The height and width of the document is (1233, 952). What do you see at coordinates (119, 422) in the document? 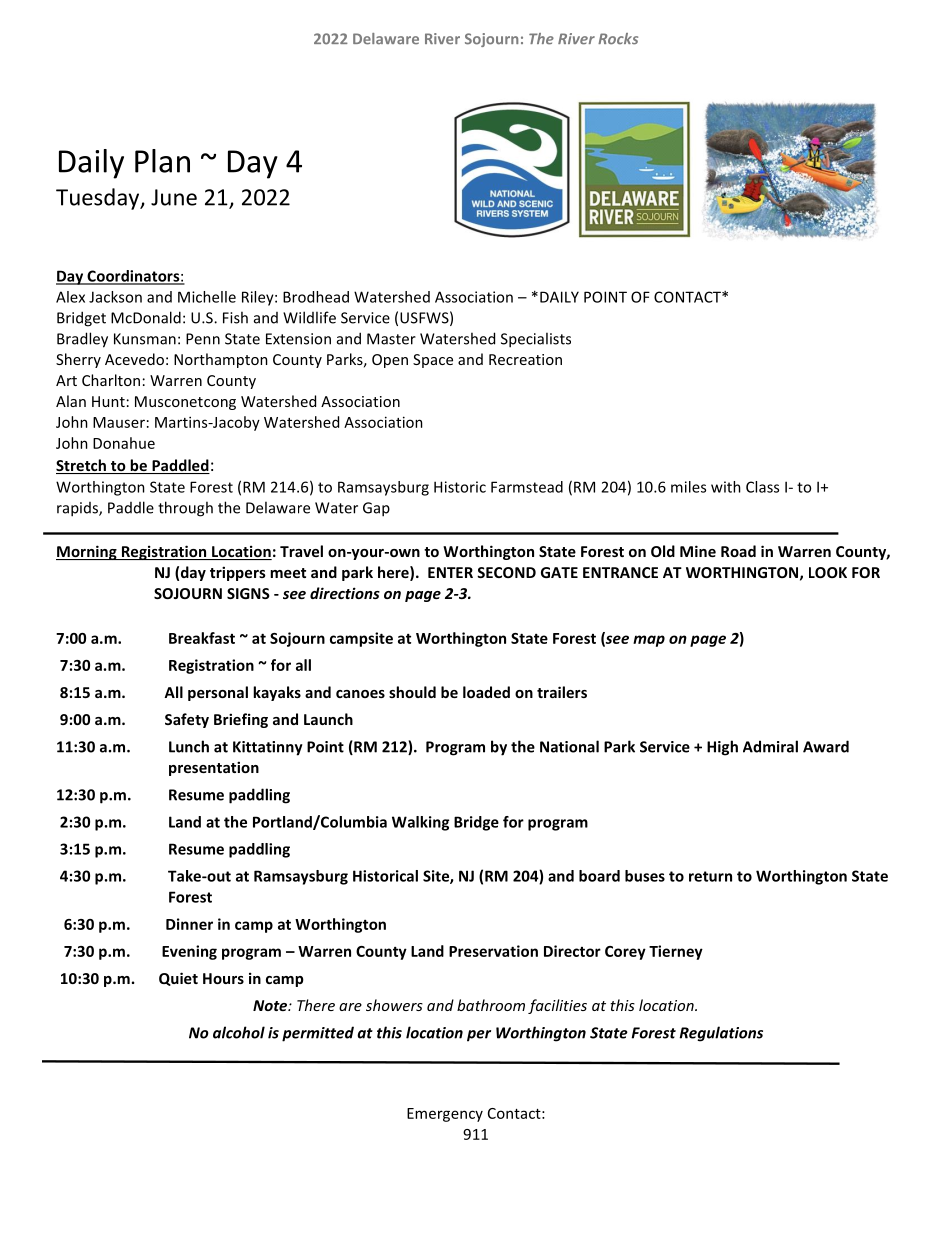
I see `Mauser` at bounding box center [119, 422].
